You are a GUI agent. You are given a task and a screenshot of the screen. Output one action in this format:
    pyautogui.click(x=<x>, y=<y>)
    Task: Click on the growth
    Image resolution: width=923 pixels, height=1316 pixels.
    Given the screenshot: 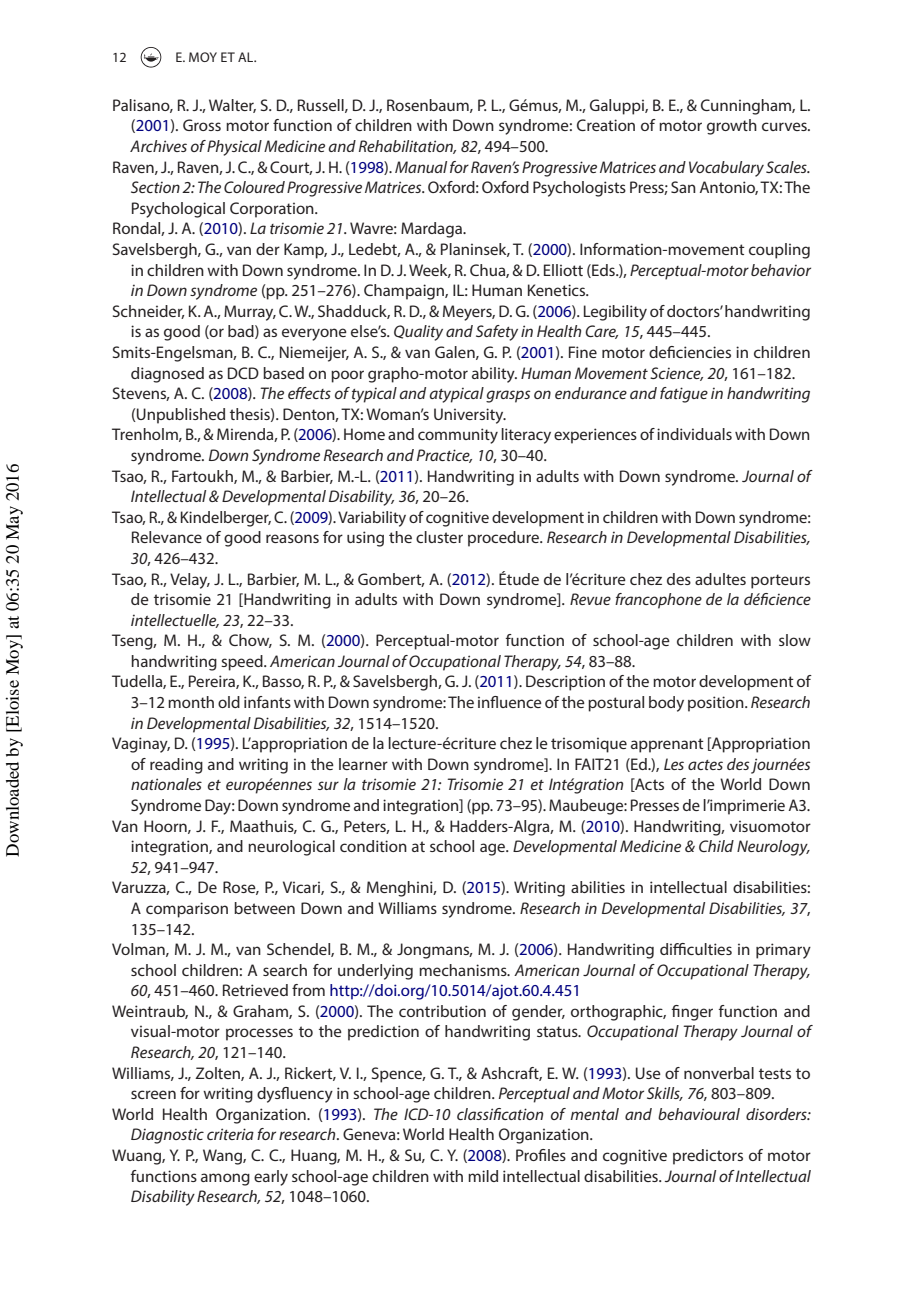 What is the action you would take?
    pyautogui.click(x=732, y=127)
